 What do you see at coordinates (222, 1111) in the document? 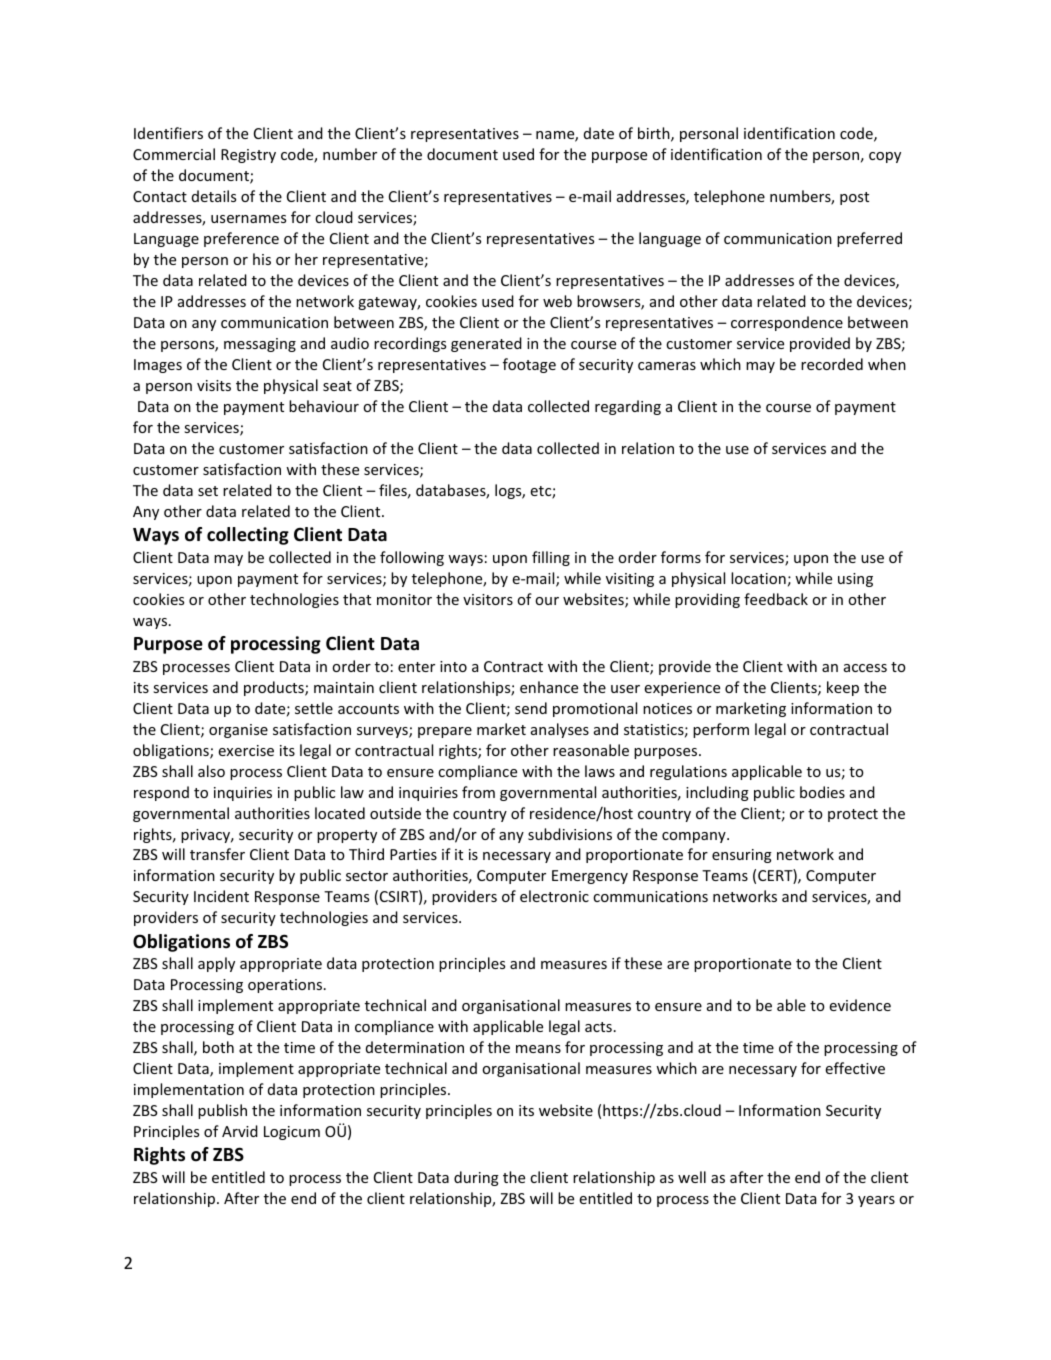
I see `publish` at bounding box center [222, 1111].
